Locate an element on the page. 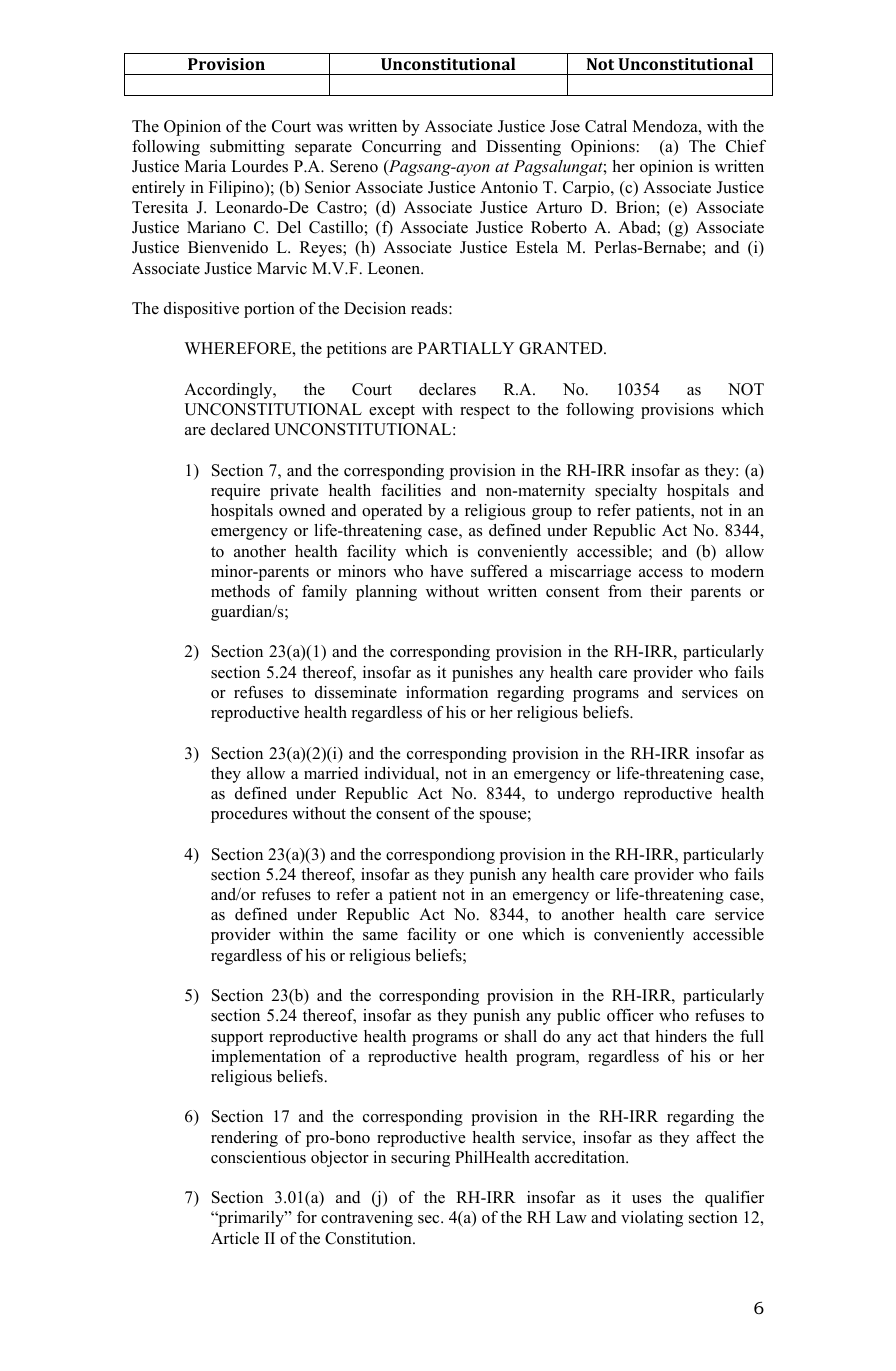  Concurring is located at coordinates (401, 148).
